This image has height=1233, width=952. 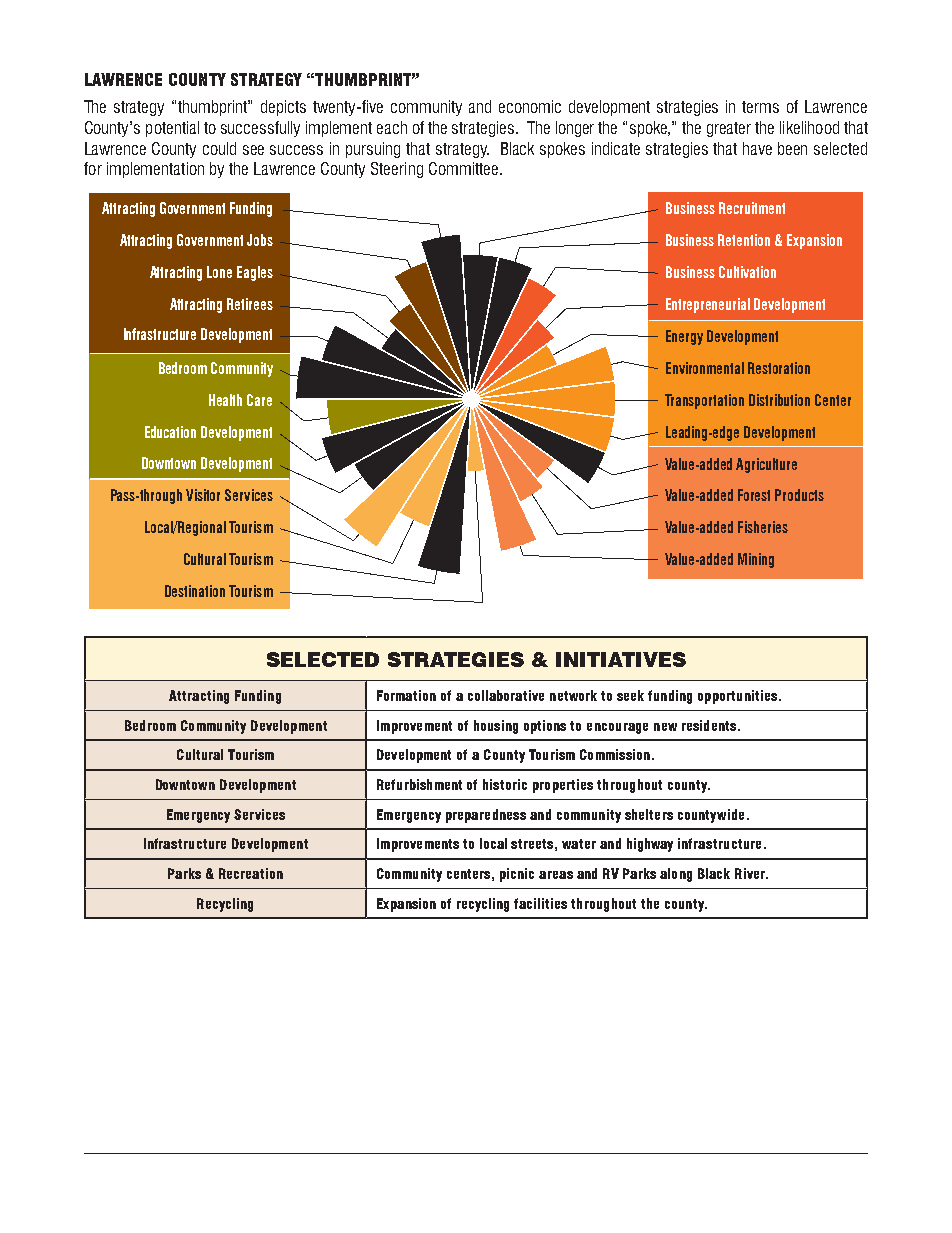 I want to click on Destination, so click(x=195, y=591).
